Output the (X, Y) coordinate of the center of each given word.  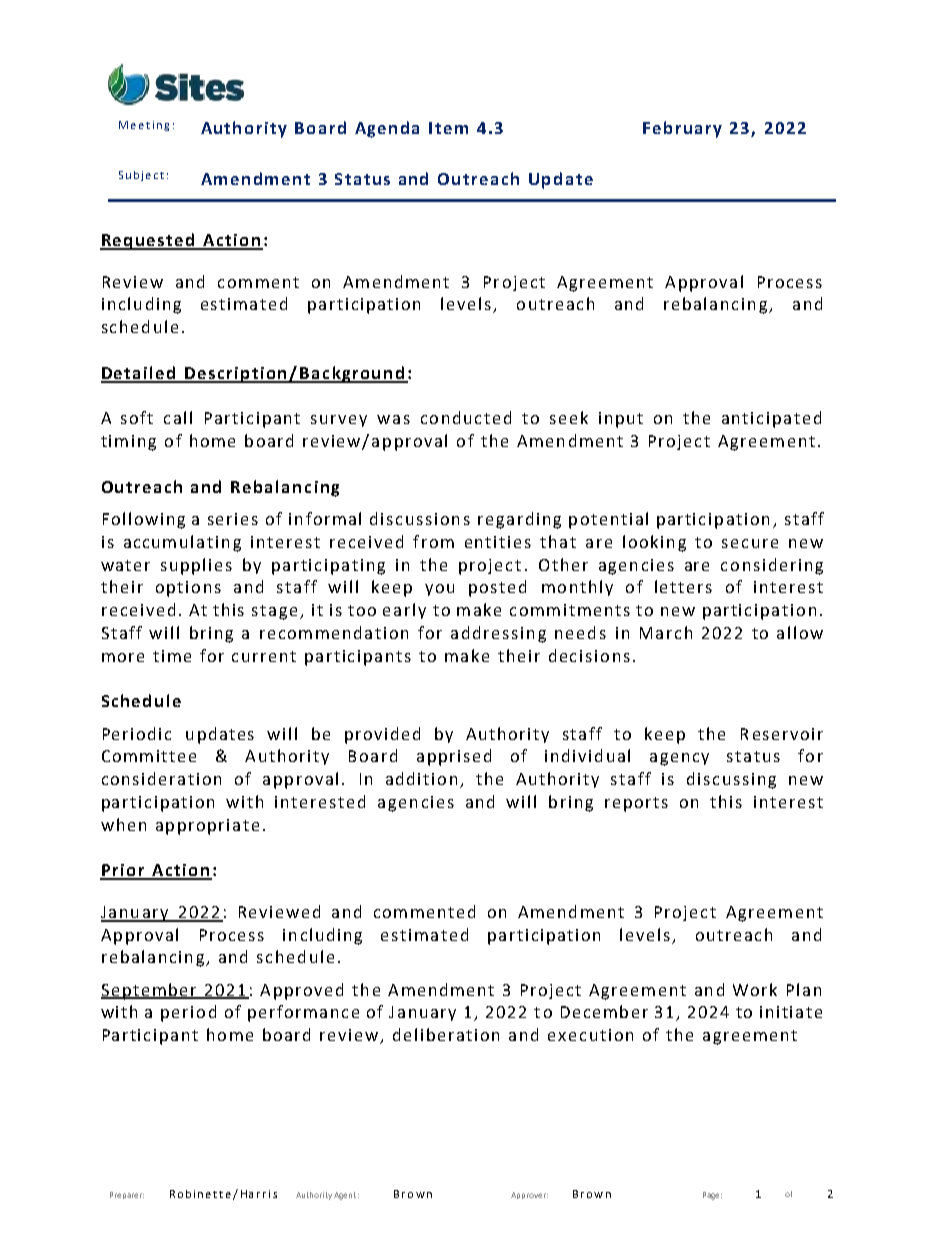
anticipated (771, 419)
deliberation (446, 1034)
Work (755, 989)
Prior (123, 871)
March (666, 632)
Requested (148, 241)
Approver (529, 1195)
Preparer (127, 1195)
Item (448, 128)
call (178, 417)
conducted (466, 417)
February (682, 129)
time (172, 656)
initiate (791, 1012)
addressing (498, 634)
